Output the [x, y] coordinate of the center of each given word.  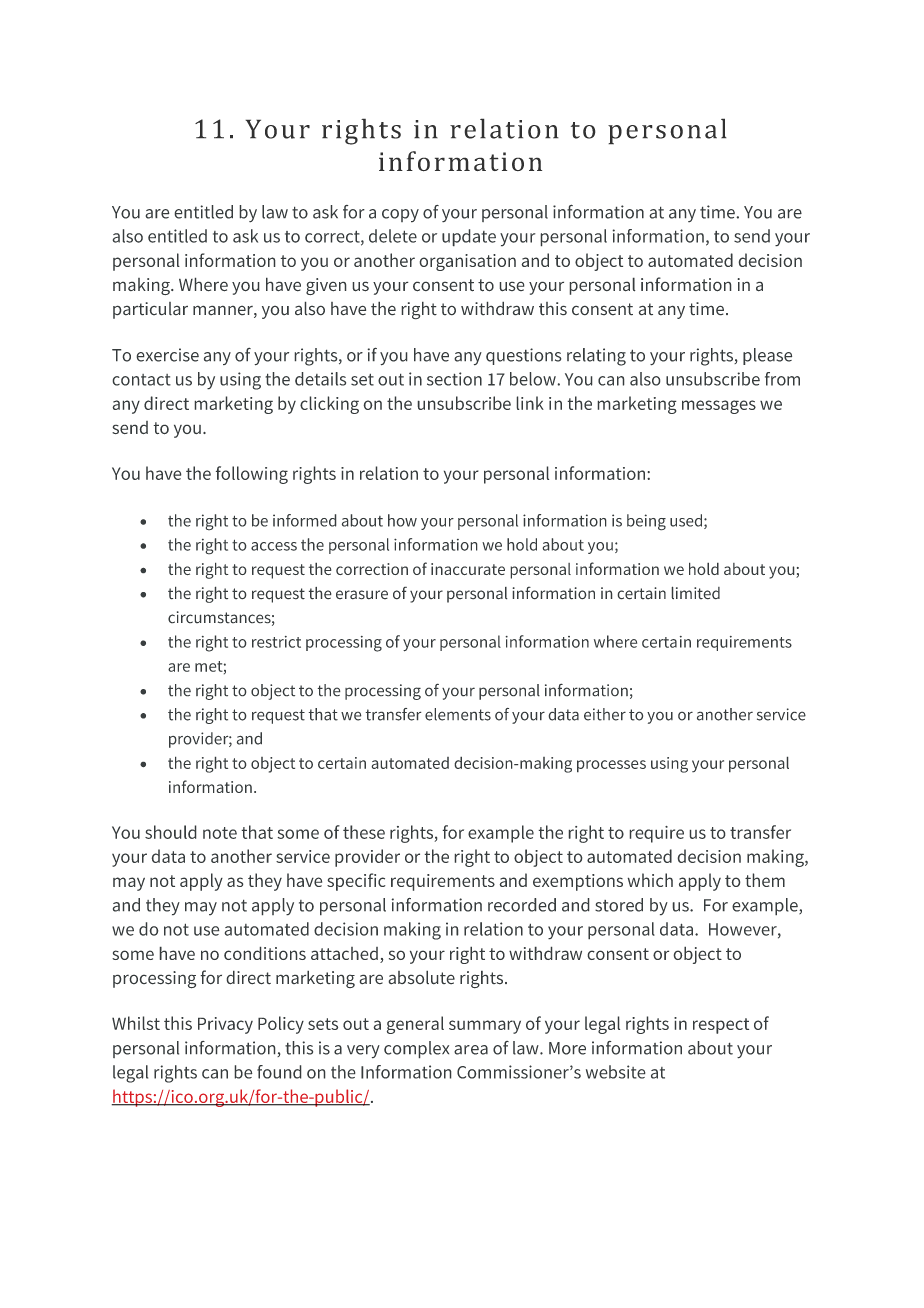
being [646, 522]
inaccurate [468, 569]
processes [611, 766]
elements [458, 714]
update [469, 238]
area [471, 1050]
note [220, 833]
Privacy [225, 1025]
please [767, 356]
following [252, 475]
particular [150, 310]
